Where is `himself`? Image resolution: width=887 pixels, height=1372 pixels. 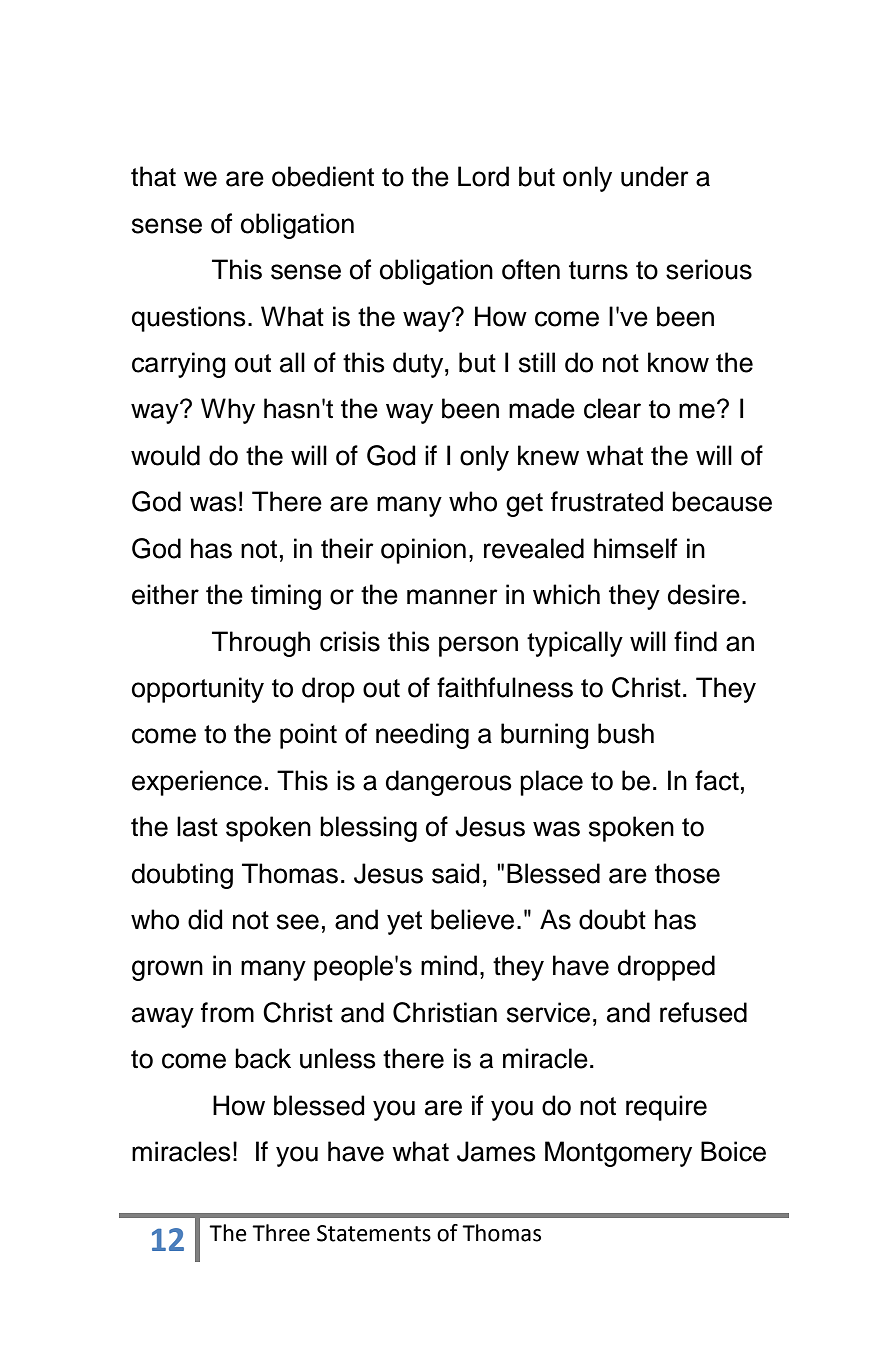
himself is located at coordinates (635, 548).
